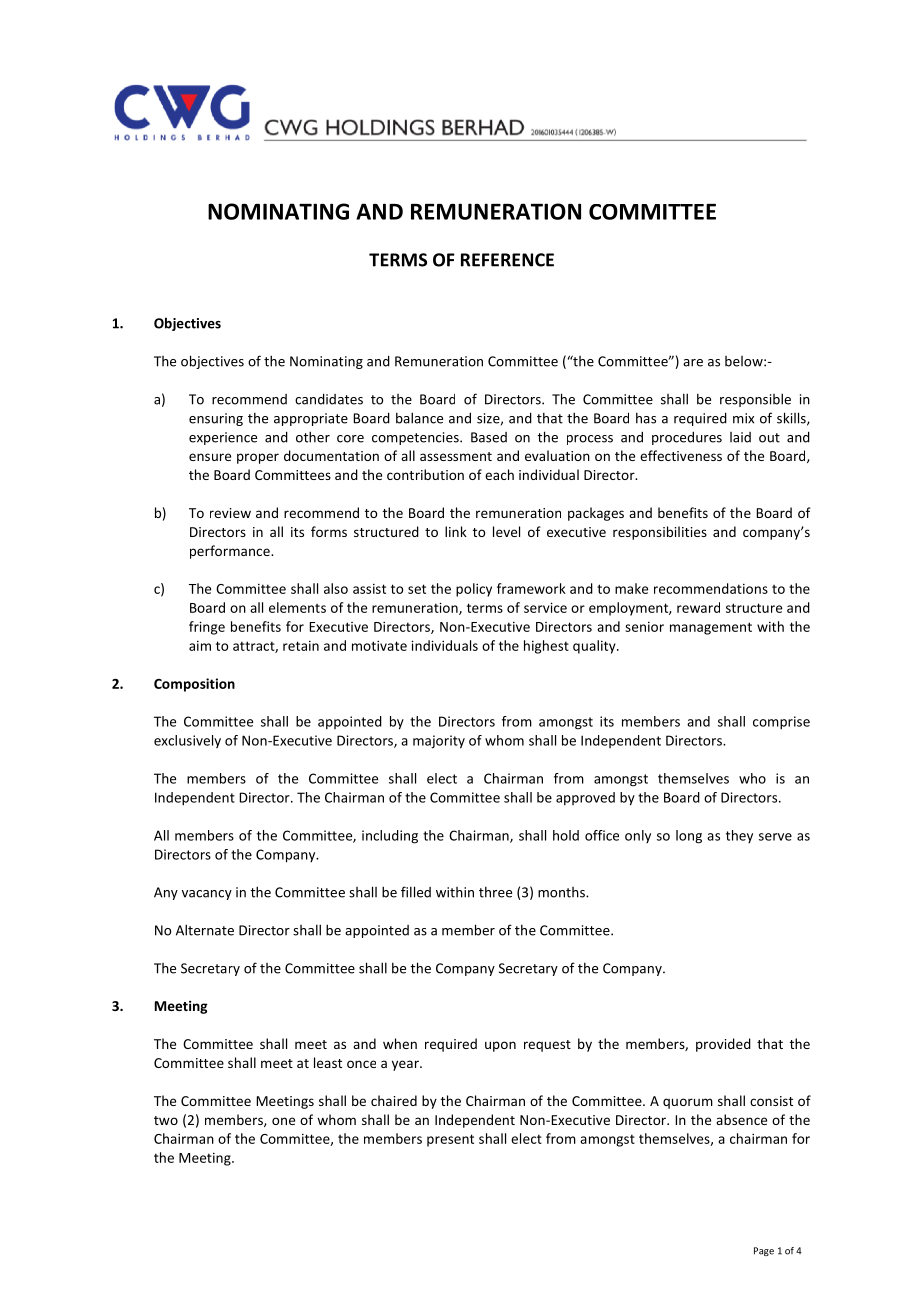  Describe the element at coordinates (187, 741) in the document. I see `exclusively` at that location.
